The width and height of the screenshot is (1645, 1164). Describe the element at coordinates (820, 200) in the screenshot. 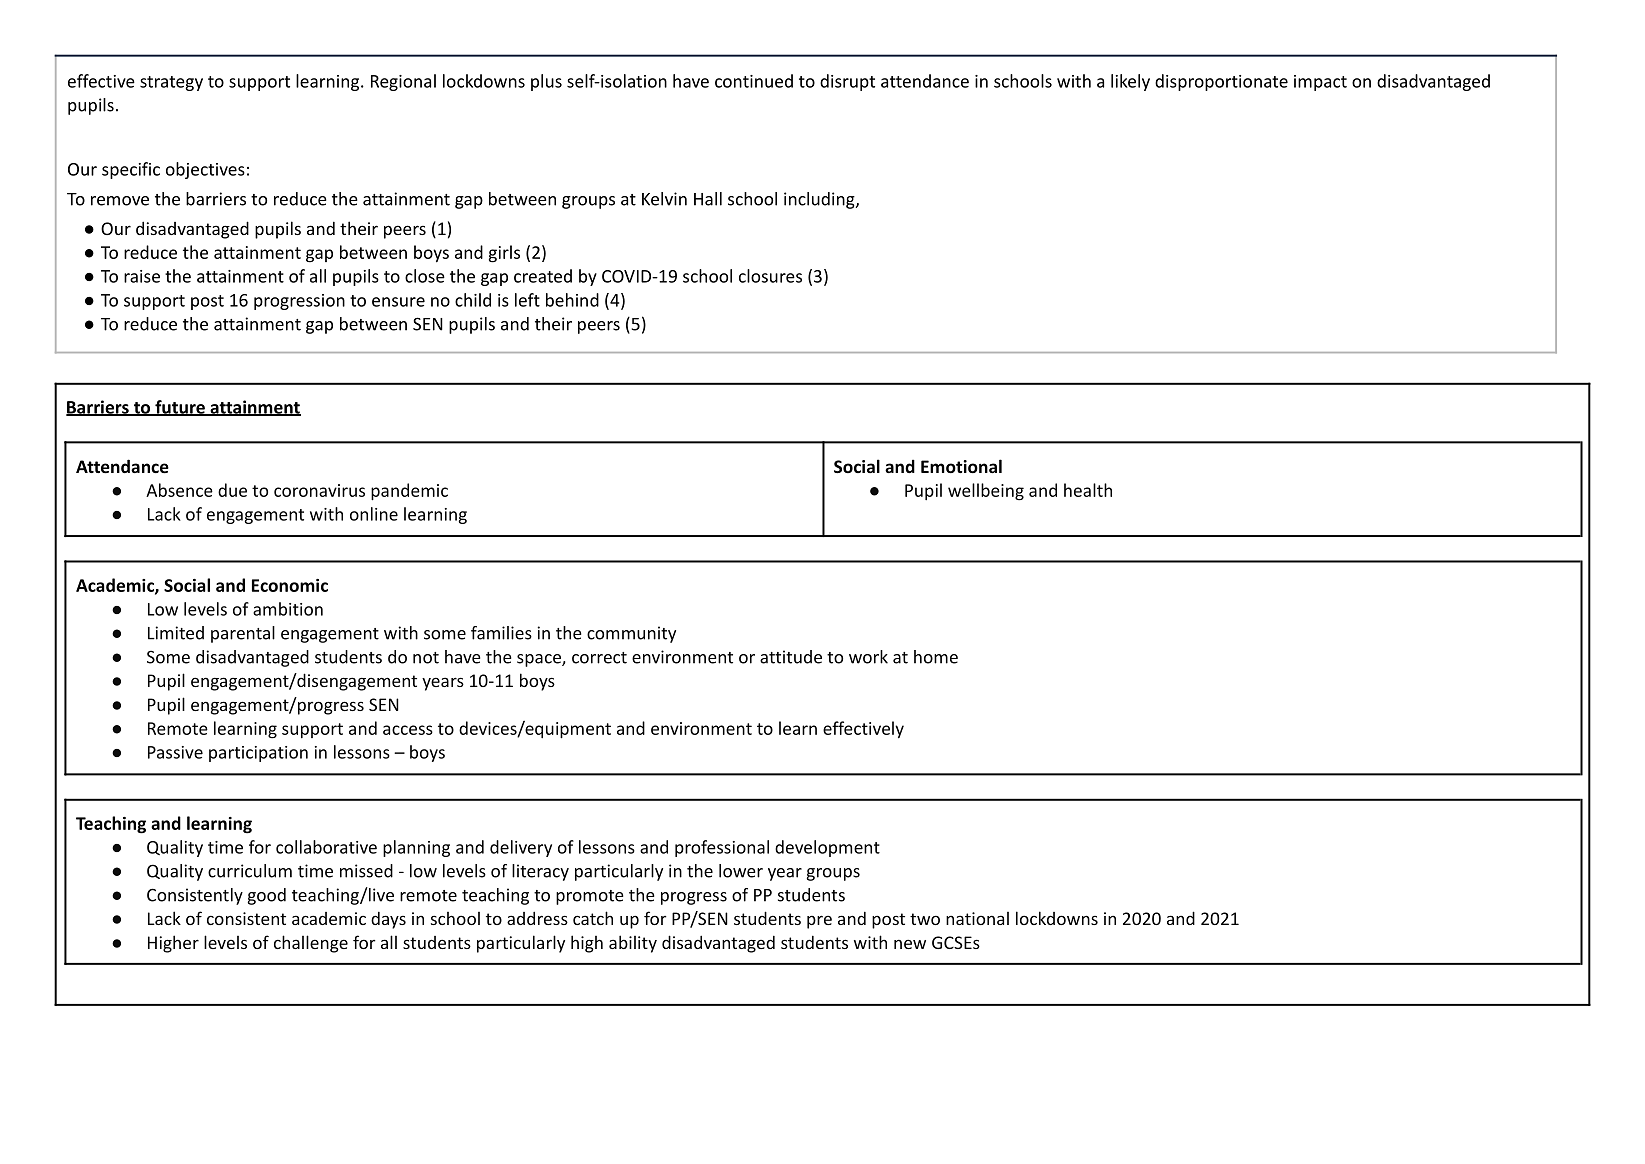

I see `including` at that location.
